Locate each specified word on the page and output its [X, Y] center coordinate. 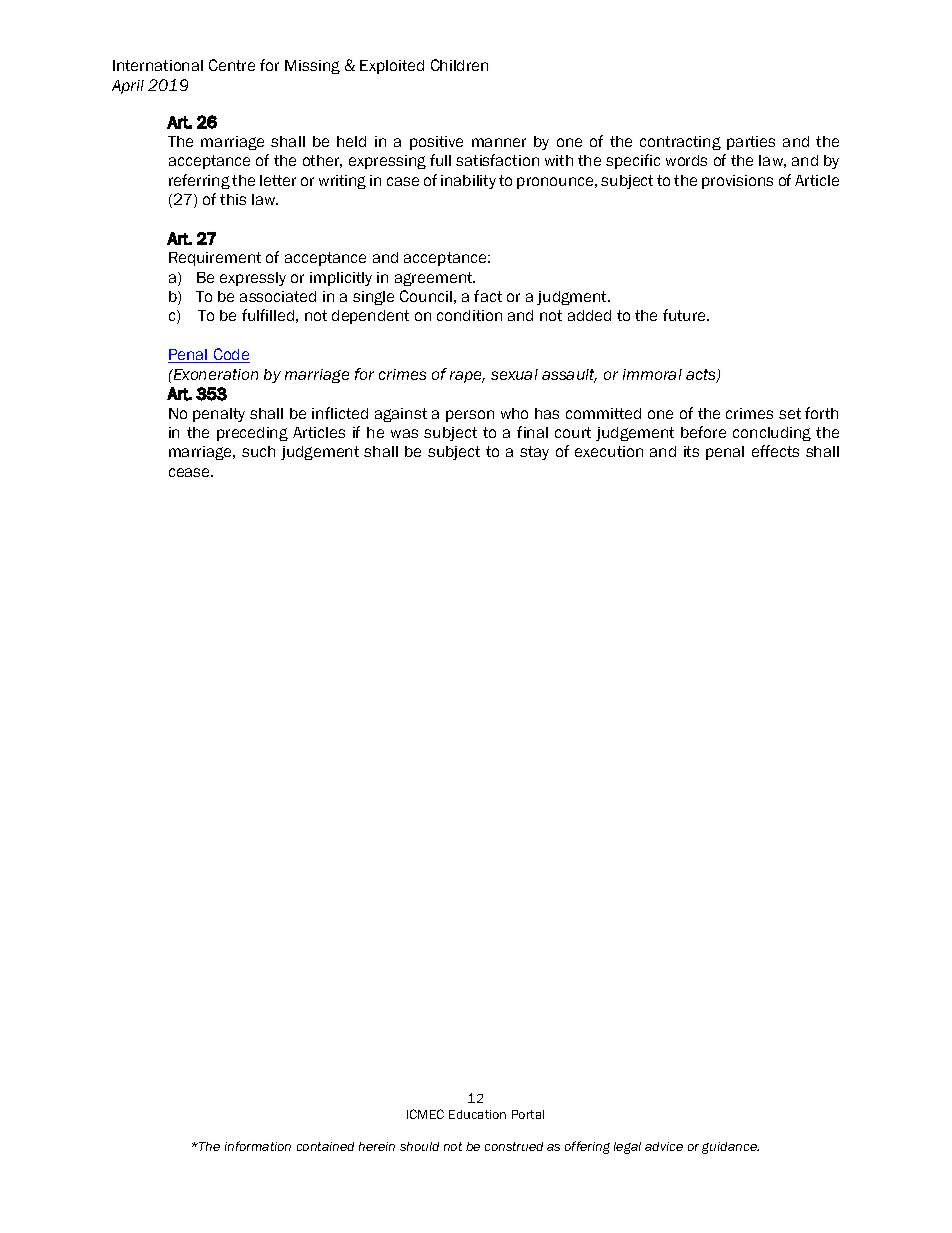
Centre [232, 65]
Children [459, 65]
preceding [252, 434]
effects [775, 451]
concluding [772, 434]
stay [534, 453]
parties [751, 143]
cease [191, 472]
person [470, 416]
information [258, 1146]
